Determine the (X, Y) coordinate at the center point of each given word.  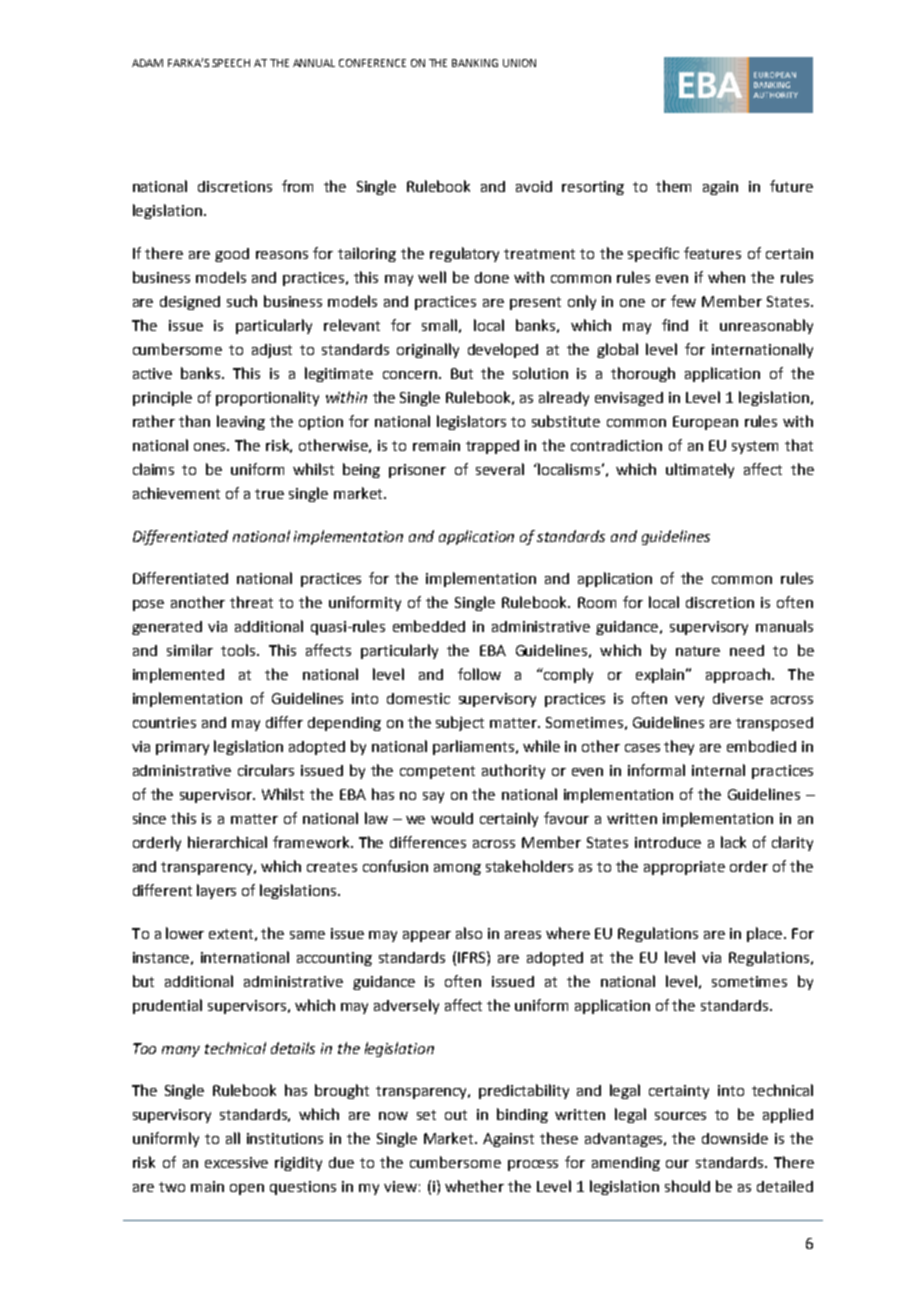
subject (460, 723)
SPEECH (231, 63)
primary (182, 748)
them (673, 186)
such (242, 301)
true (269, 494)
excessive (236, 1162)
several (500, 469)
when (726, 277)
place (766, 934)
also (469, 933)
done (492, 277)
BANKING (475, 63)
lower (185, 933)
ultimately (700, 470)
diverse (738, 698)
